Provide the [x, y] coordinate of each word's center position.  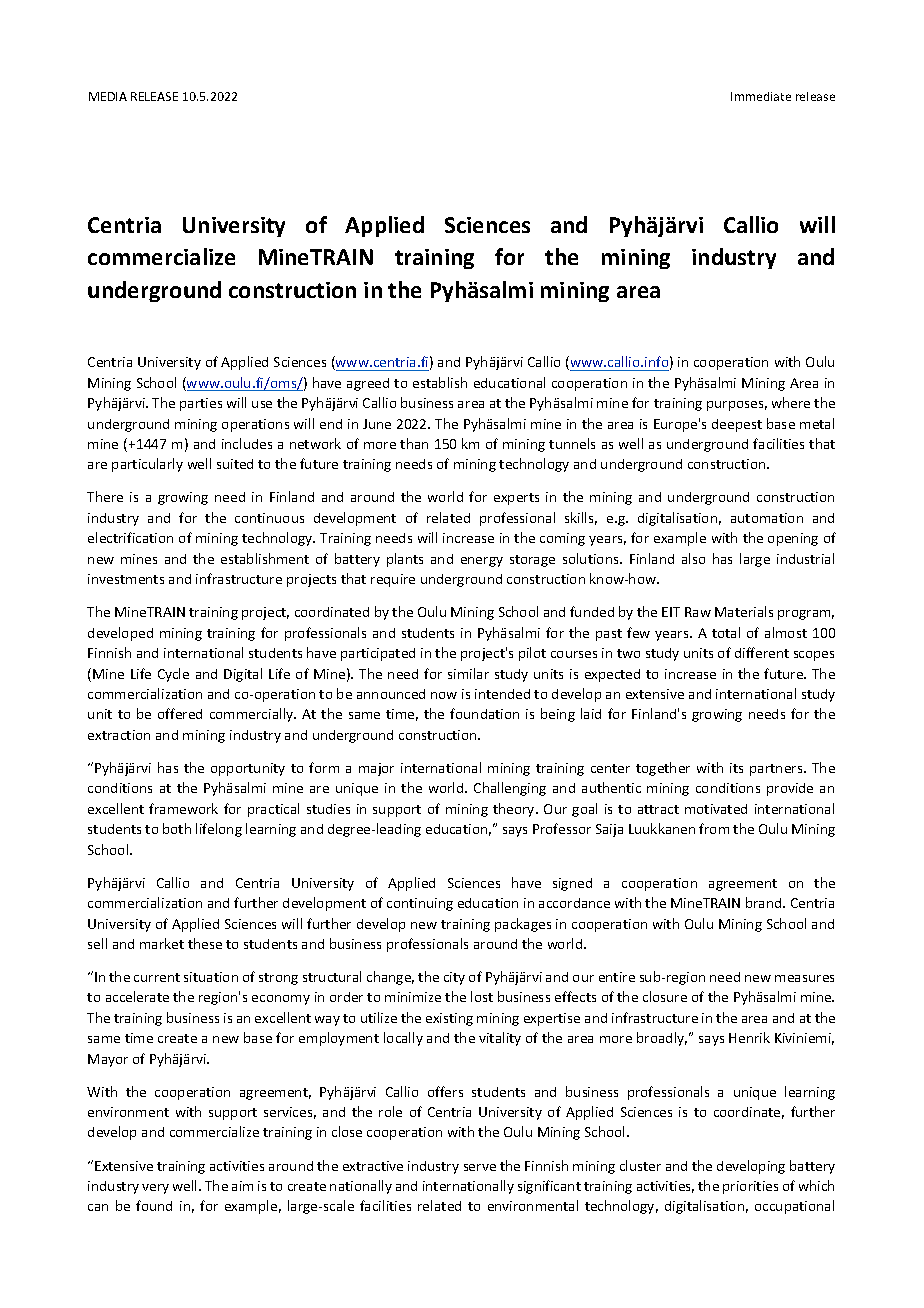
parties [201, 404]
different [762, 652]
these [205, 943]
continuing [420, 904]
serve [480, 1167]
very [155, 1189]
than [414, 443]
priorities [750, 1187]
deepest [737, 425]
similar [468, 673]
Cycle [173, 675]
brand [765, 902]
